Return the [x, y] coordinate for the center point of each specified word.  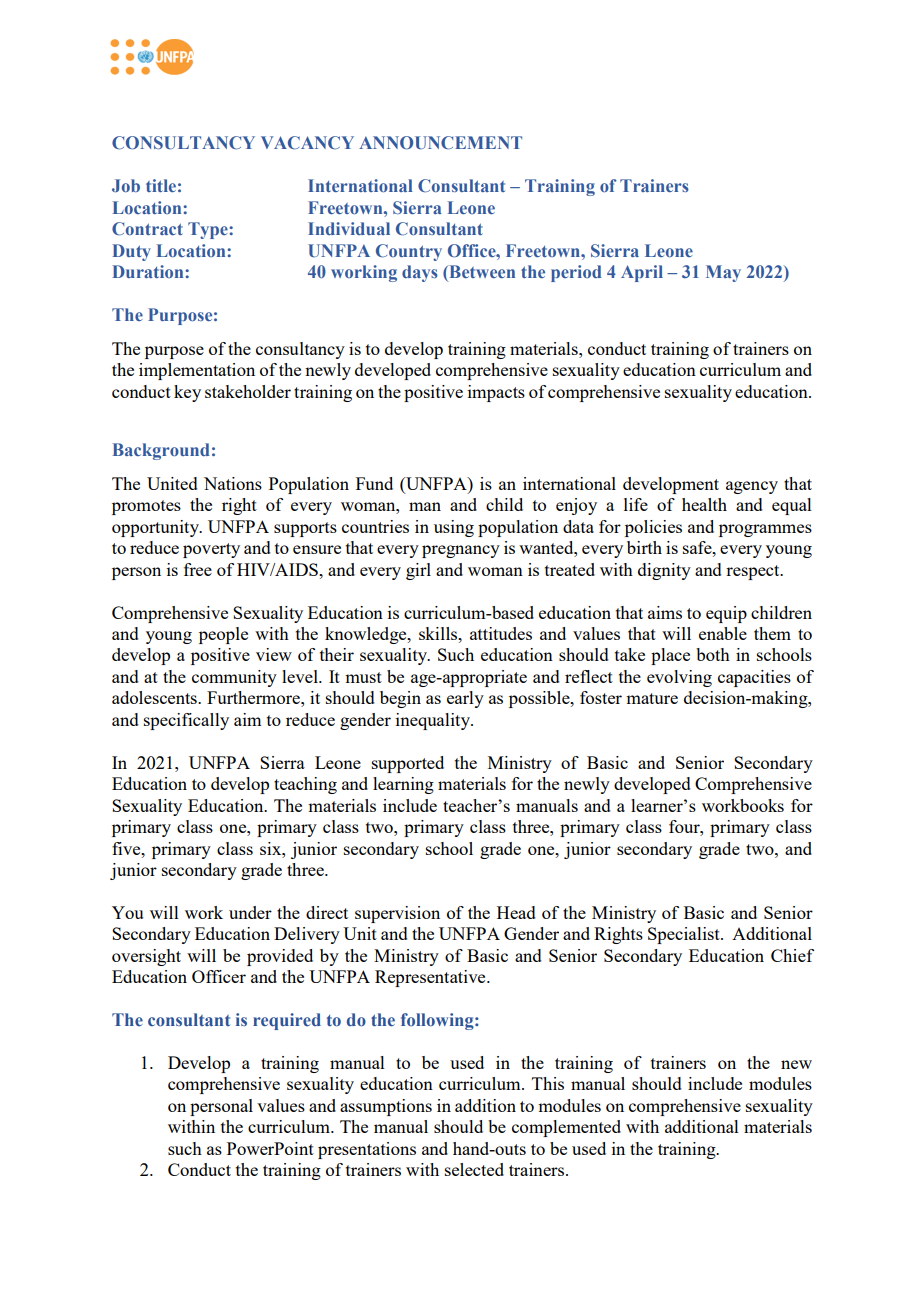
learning [403, 785]
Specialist [685, 935]
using [454, 528]
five [127, 848]
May [723, 273]
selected [474, 1169]
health [704, 504]
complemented [566, 1128]
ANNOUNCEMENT [440, 143]
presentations [367, 1150]
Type [209, 230]
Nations [233, 483]
